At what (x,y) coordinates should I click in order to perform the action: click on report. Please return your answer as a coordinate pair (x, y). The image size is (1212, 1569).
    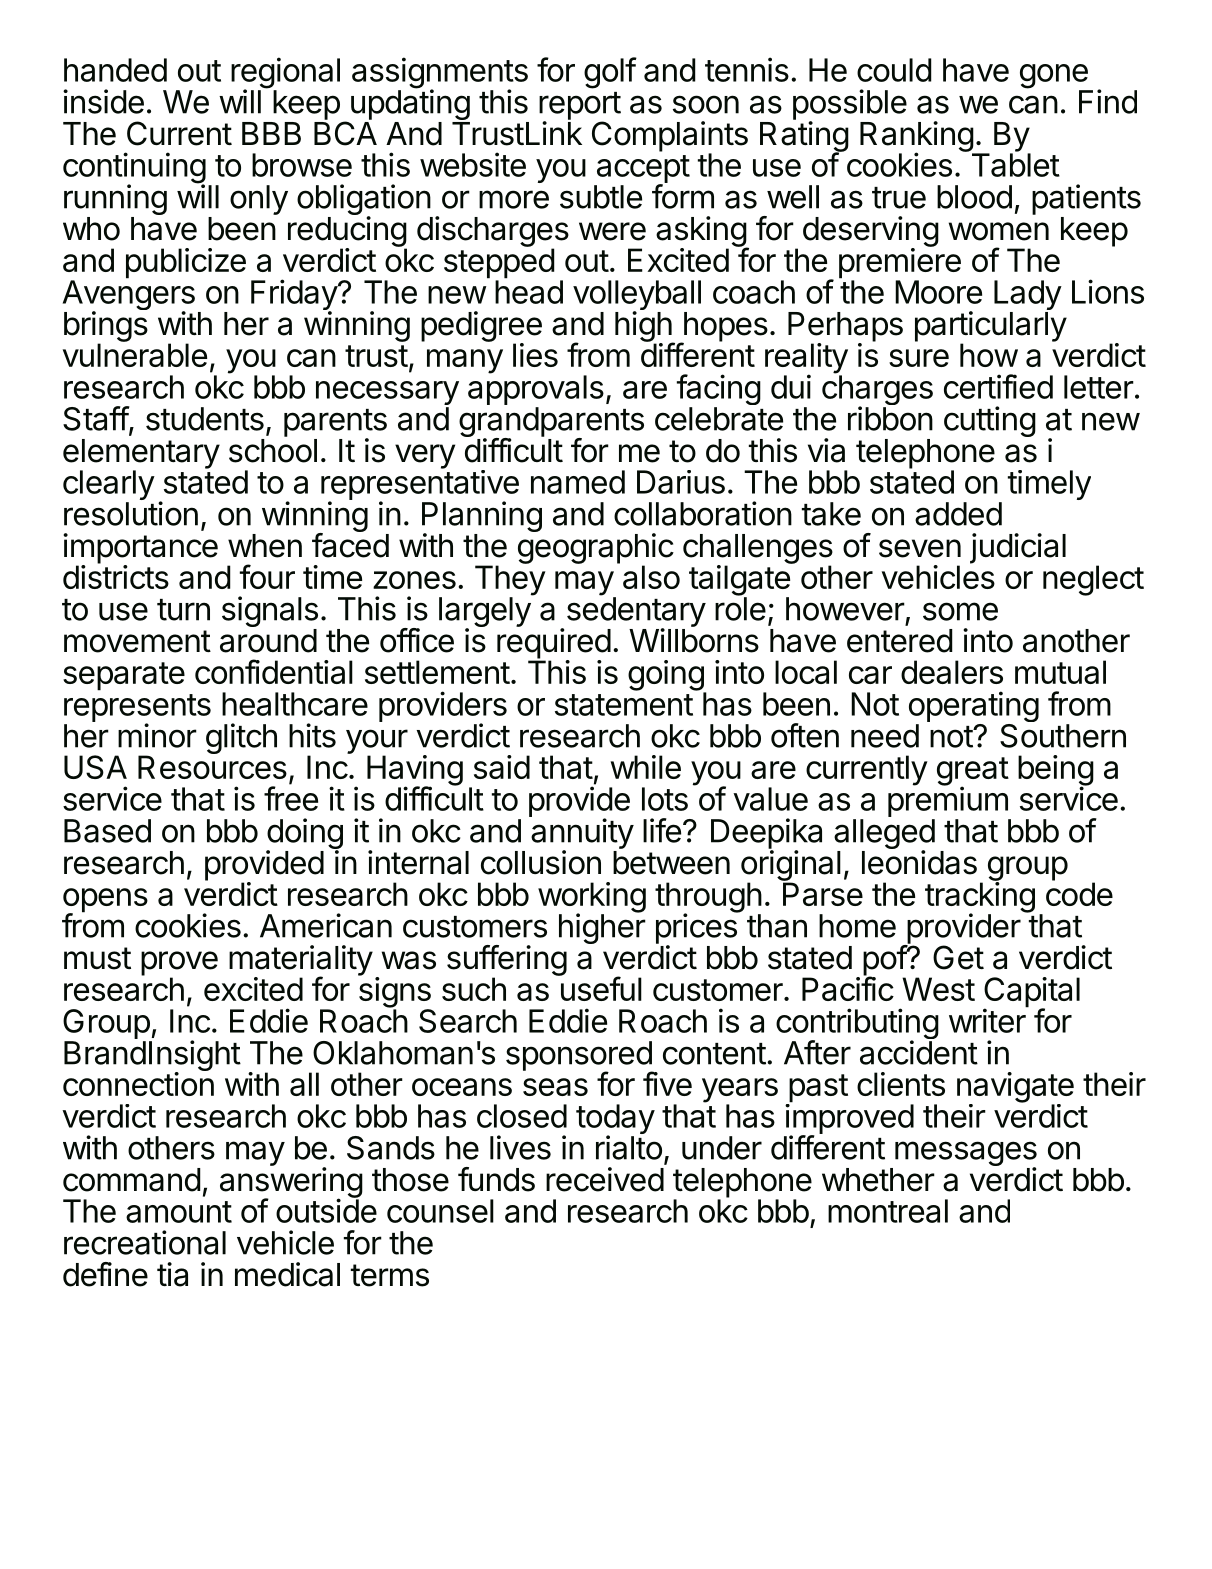
    Looking at the image, I should click on (580, 107).
